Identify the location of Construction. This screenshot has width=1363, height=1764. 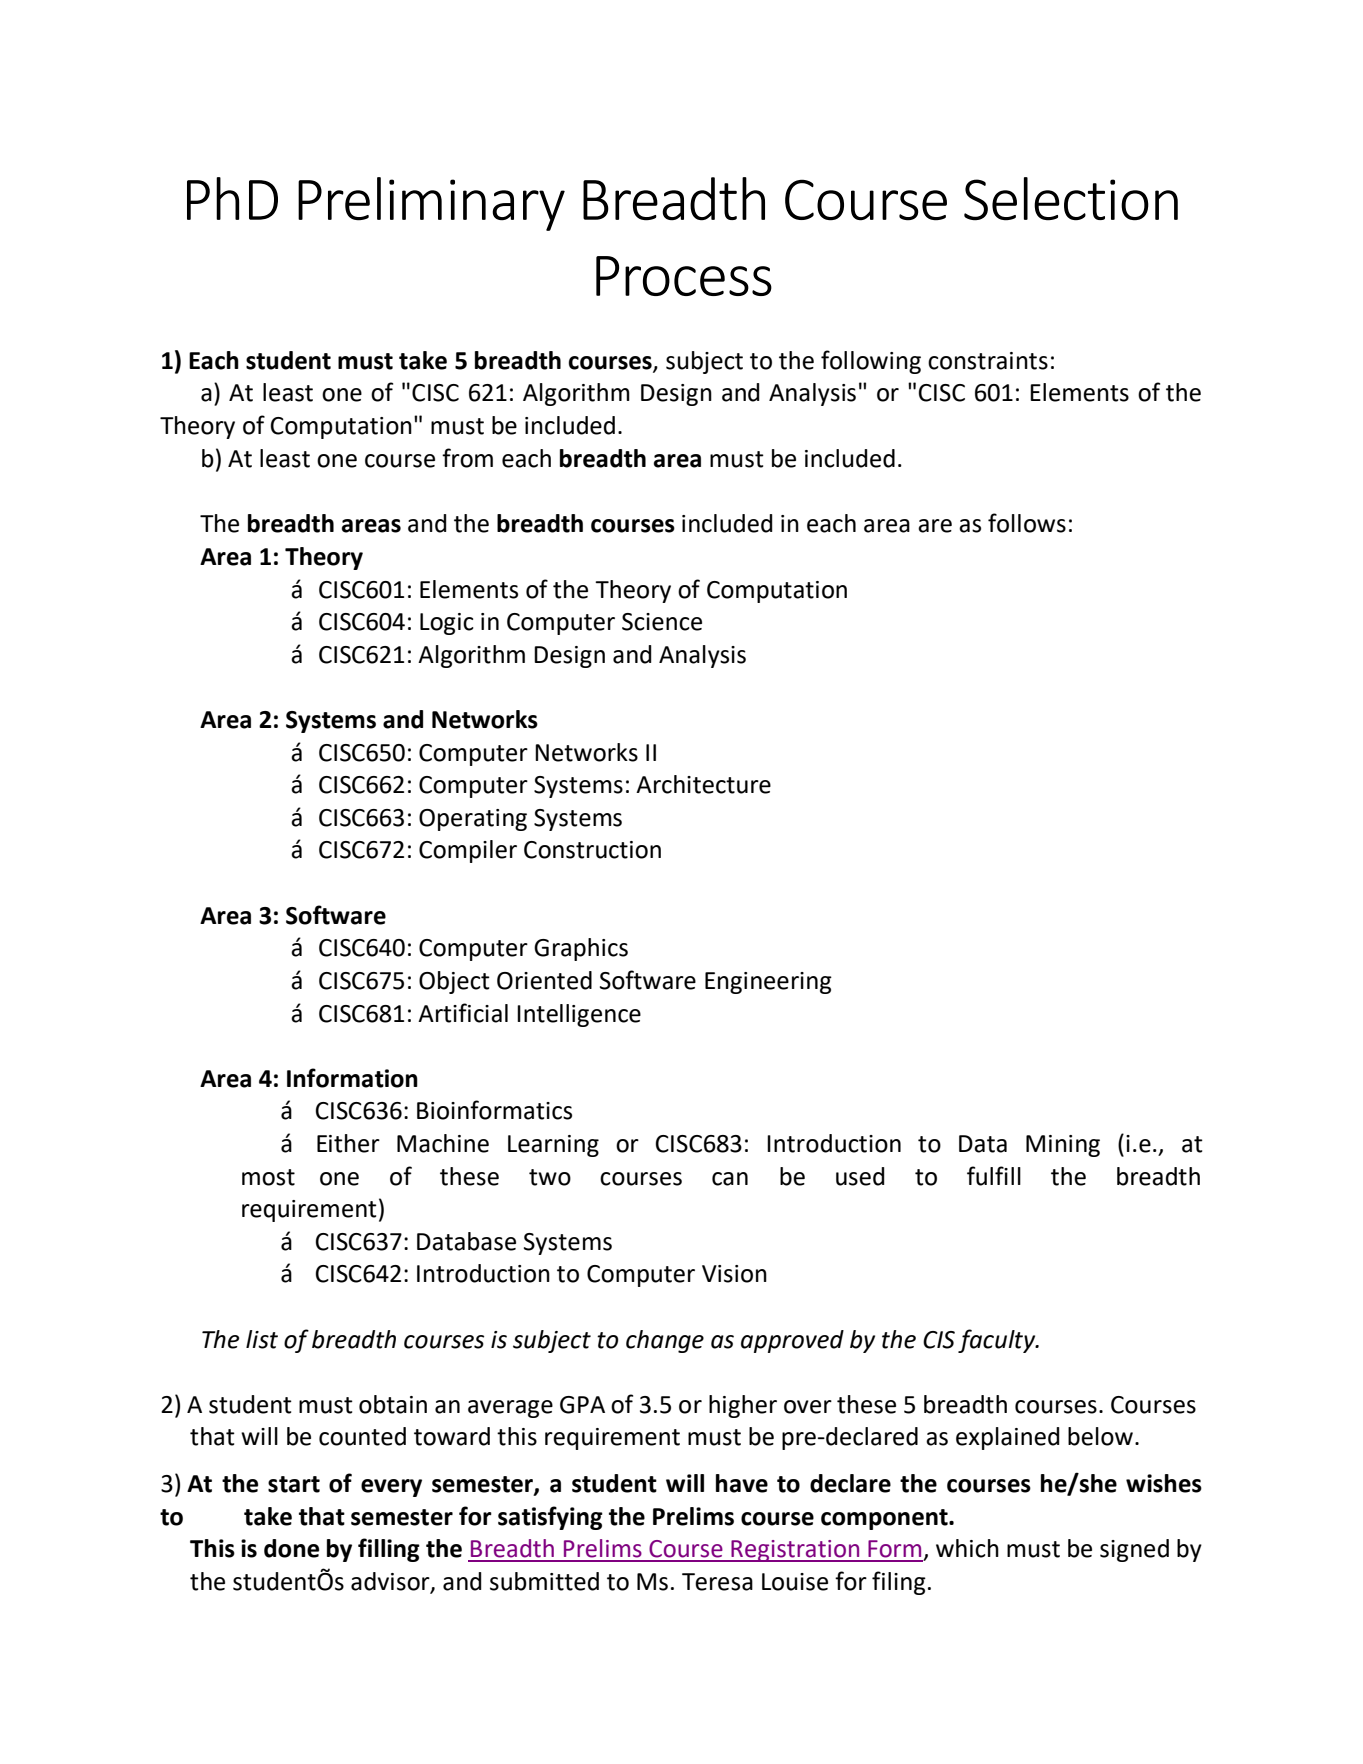
(592, 850).
